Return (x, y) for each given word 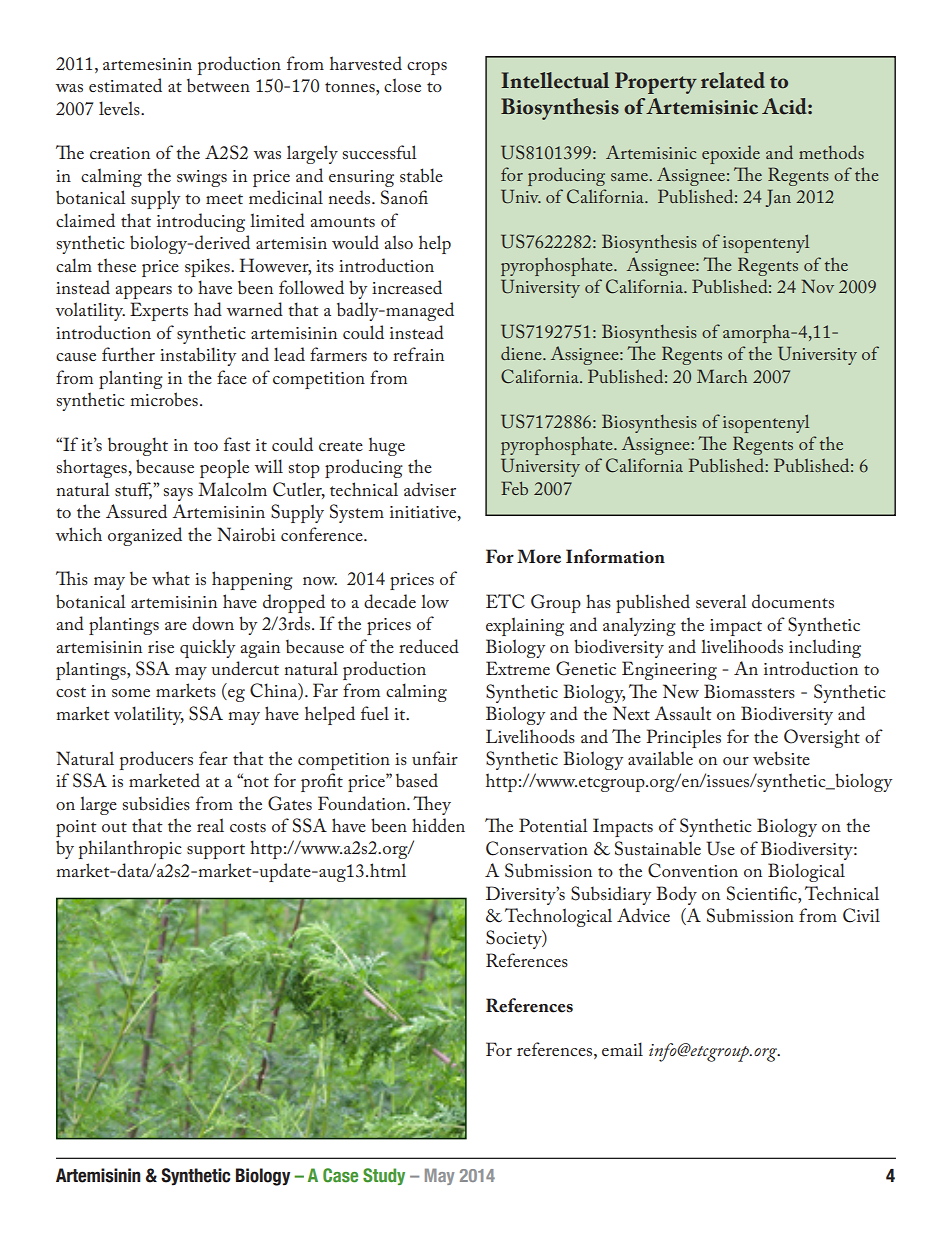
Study (384, 1176)
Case (340, 1175)
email (622, 1049)
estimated (125, 85)
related (733, 80)
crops (427, 68)
